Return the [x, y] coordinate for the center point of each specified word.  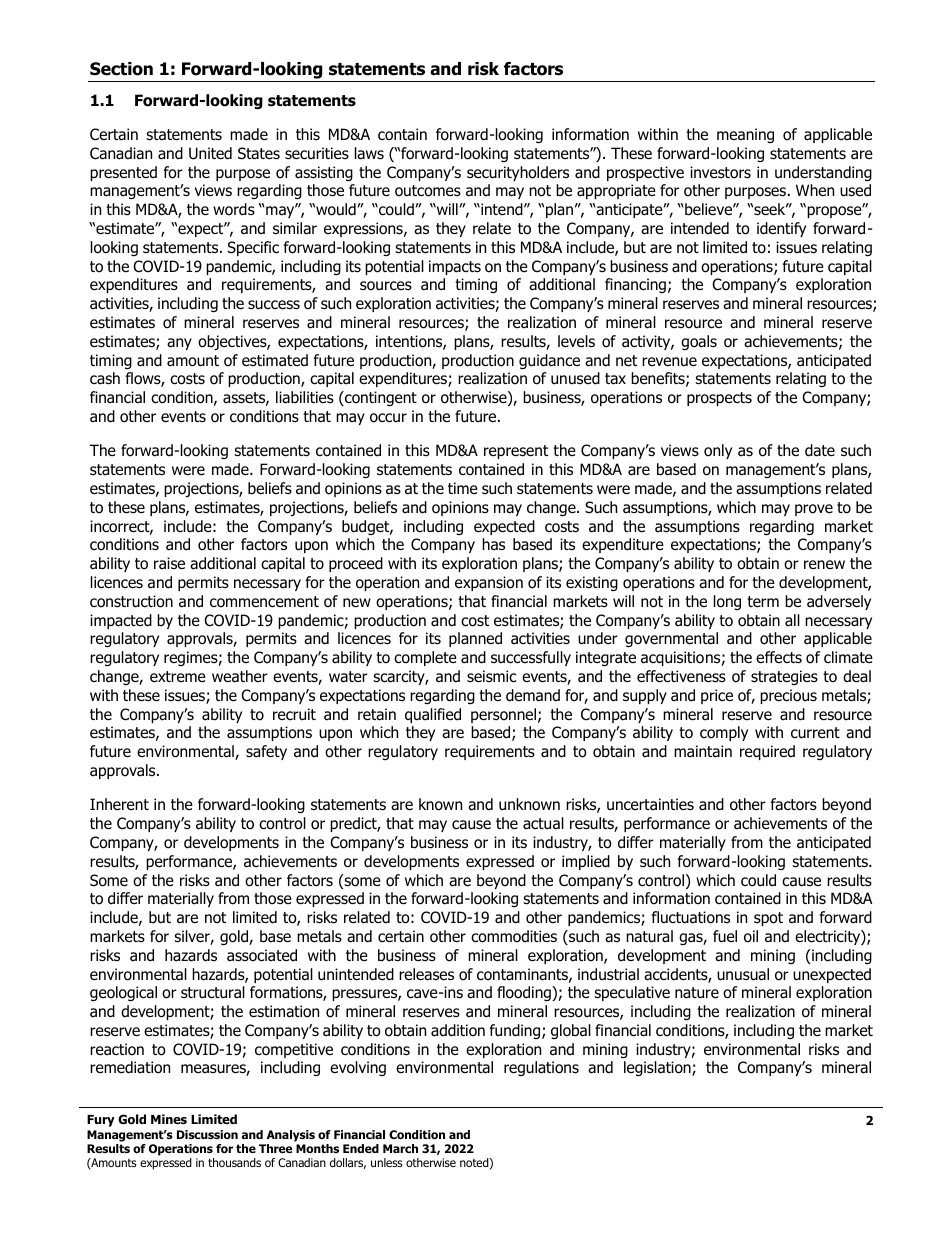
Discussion [207, 1134]
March [400, 1148]
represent [516, 452]
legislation [658, 1068]
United [210, 153]
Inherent [119, 804]
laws [369, 153]
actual [543, 823]
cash [105, 378]
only [718, 451]
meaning [745, 135]
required [767, 752]
